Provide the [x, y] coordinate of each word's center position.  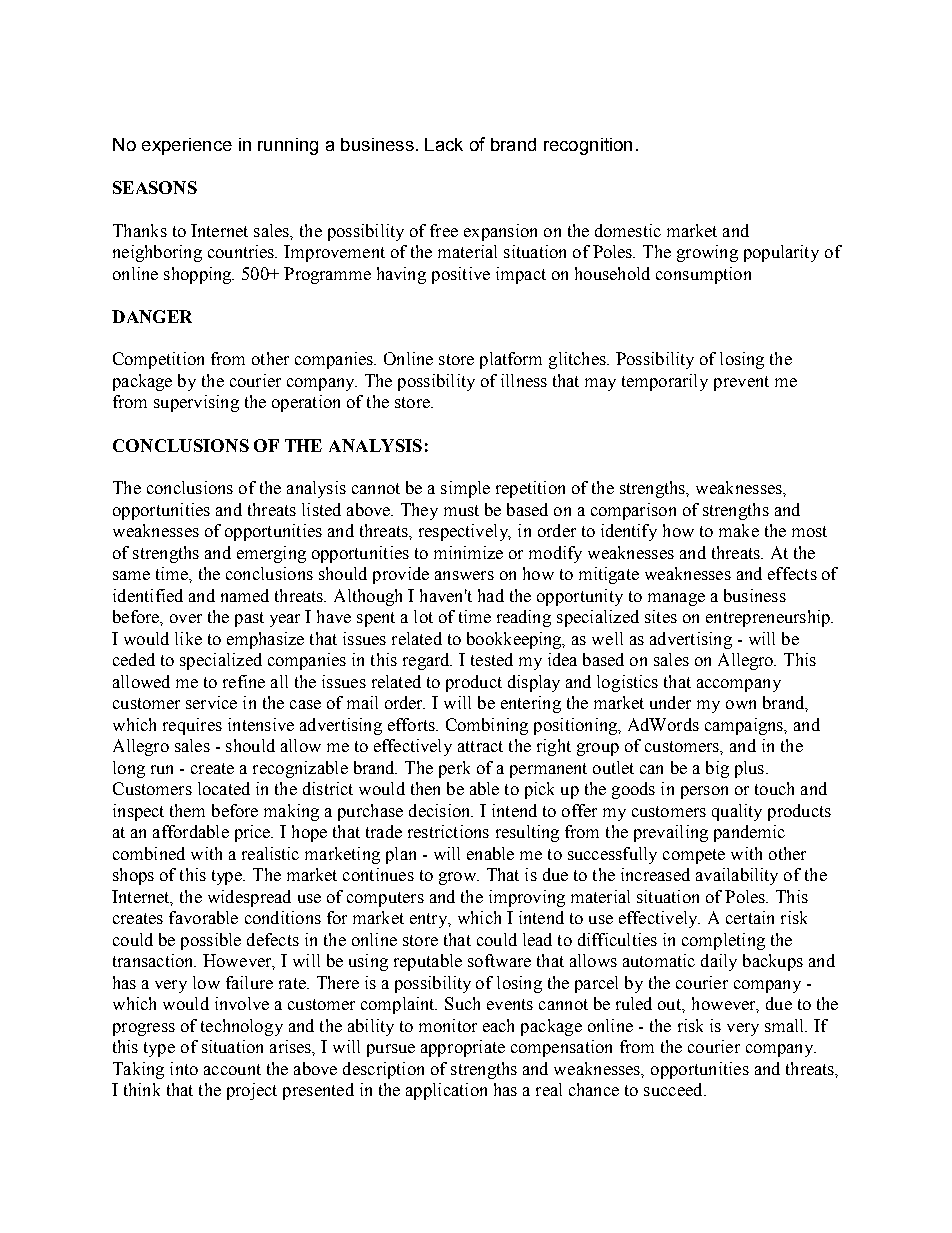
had [491, 595]
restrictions [448, 831]
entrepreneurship [769, 618]
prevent [741, 383]
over [186, 618]
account [232, 1069]
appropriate [463, 1048]
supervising [196, 403]
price [254, 833]
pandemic [749, 833]
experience [187, 146]
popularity [781, 253]
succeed [674, 1089]
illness [524, 380]
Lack [444, 144]
